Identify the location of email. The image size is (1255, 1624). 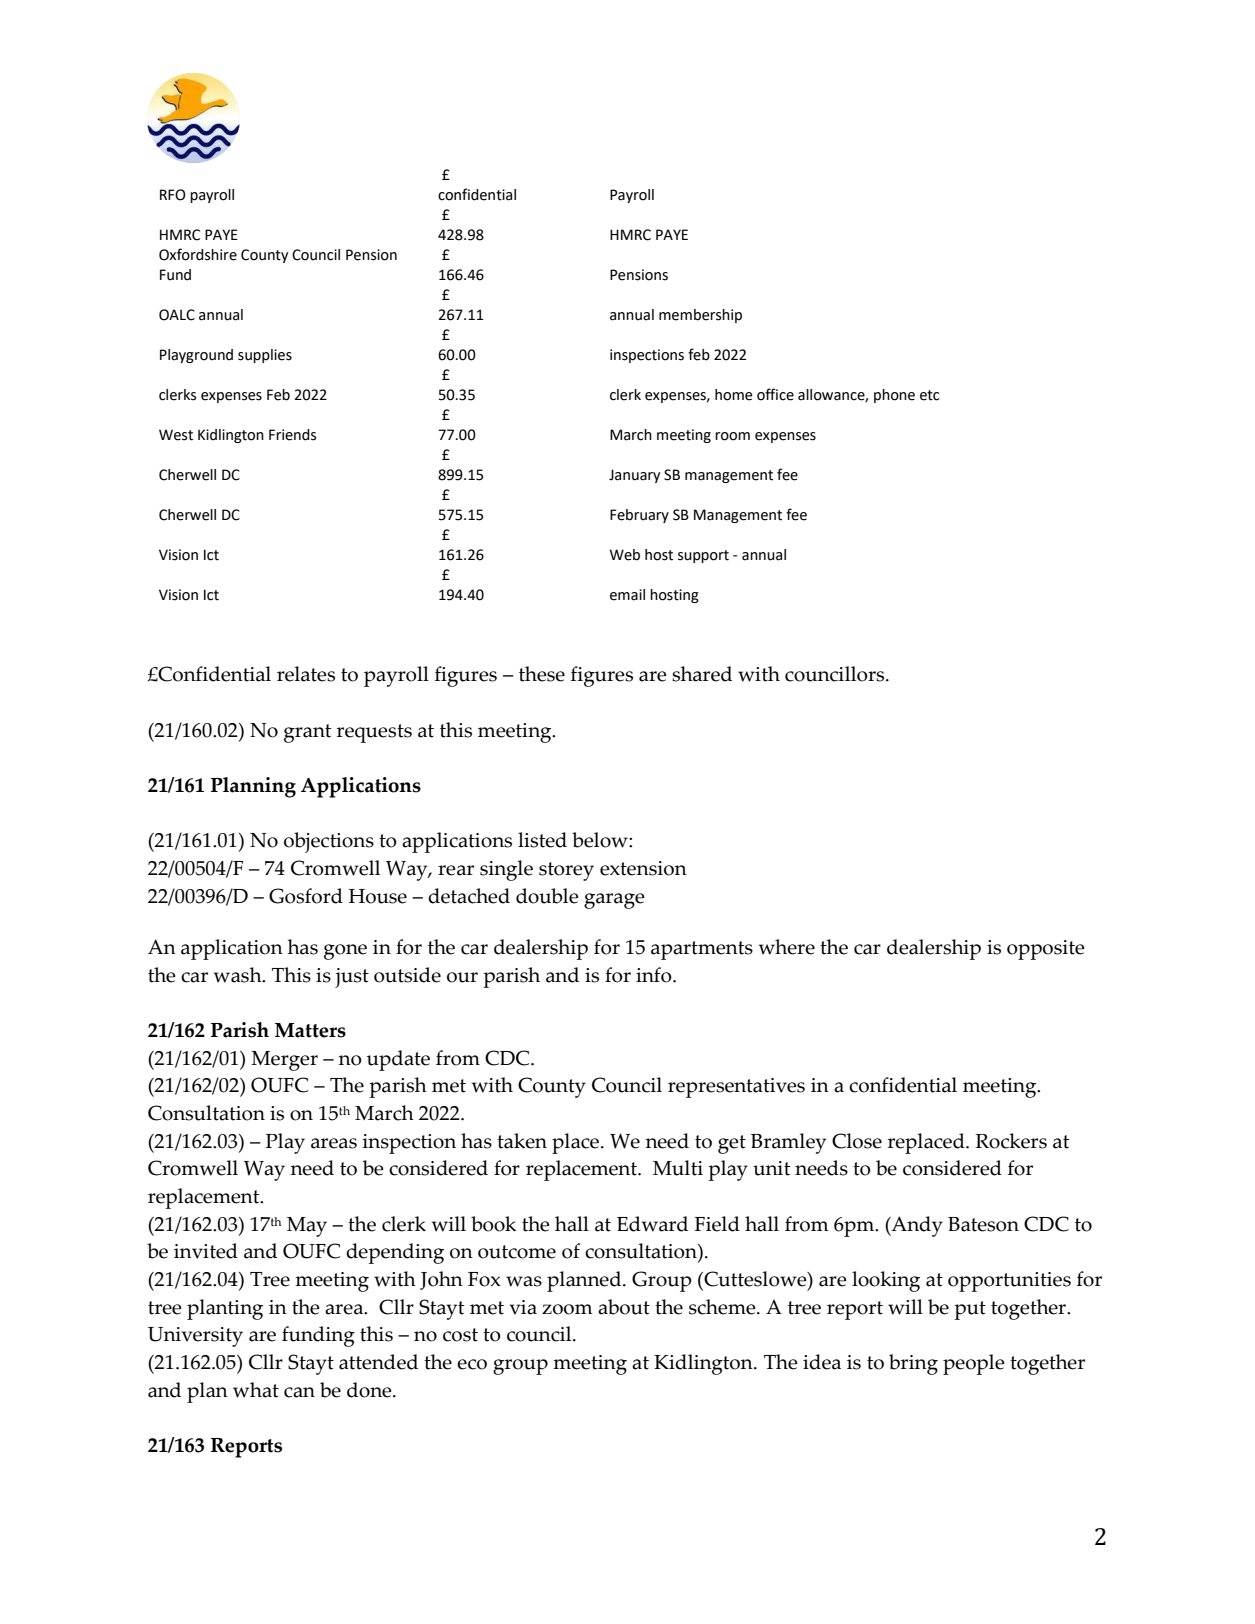
(627, 595).
